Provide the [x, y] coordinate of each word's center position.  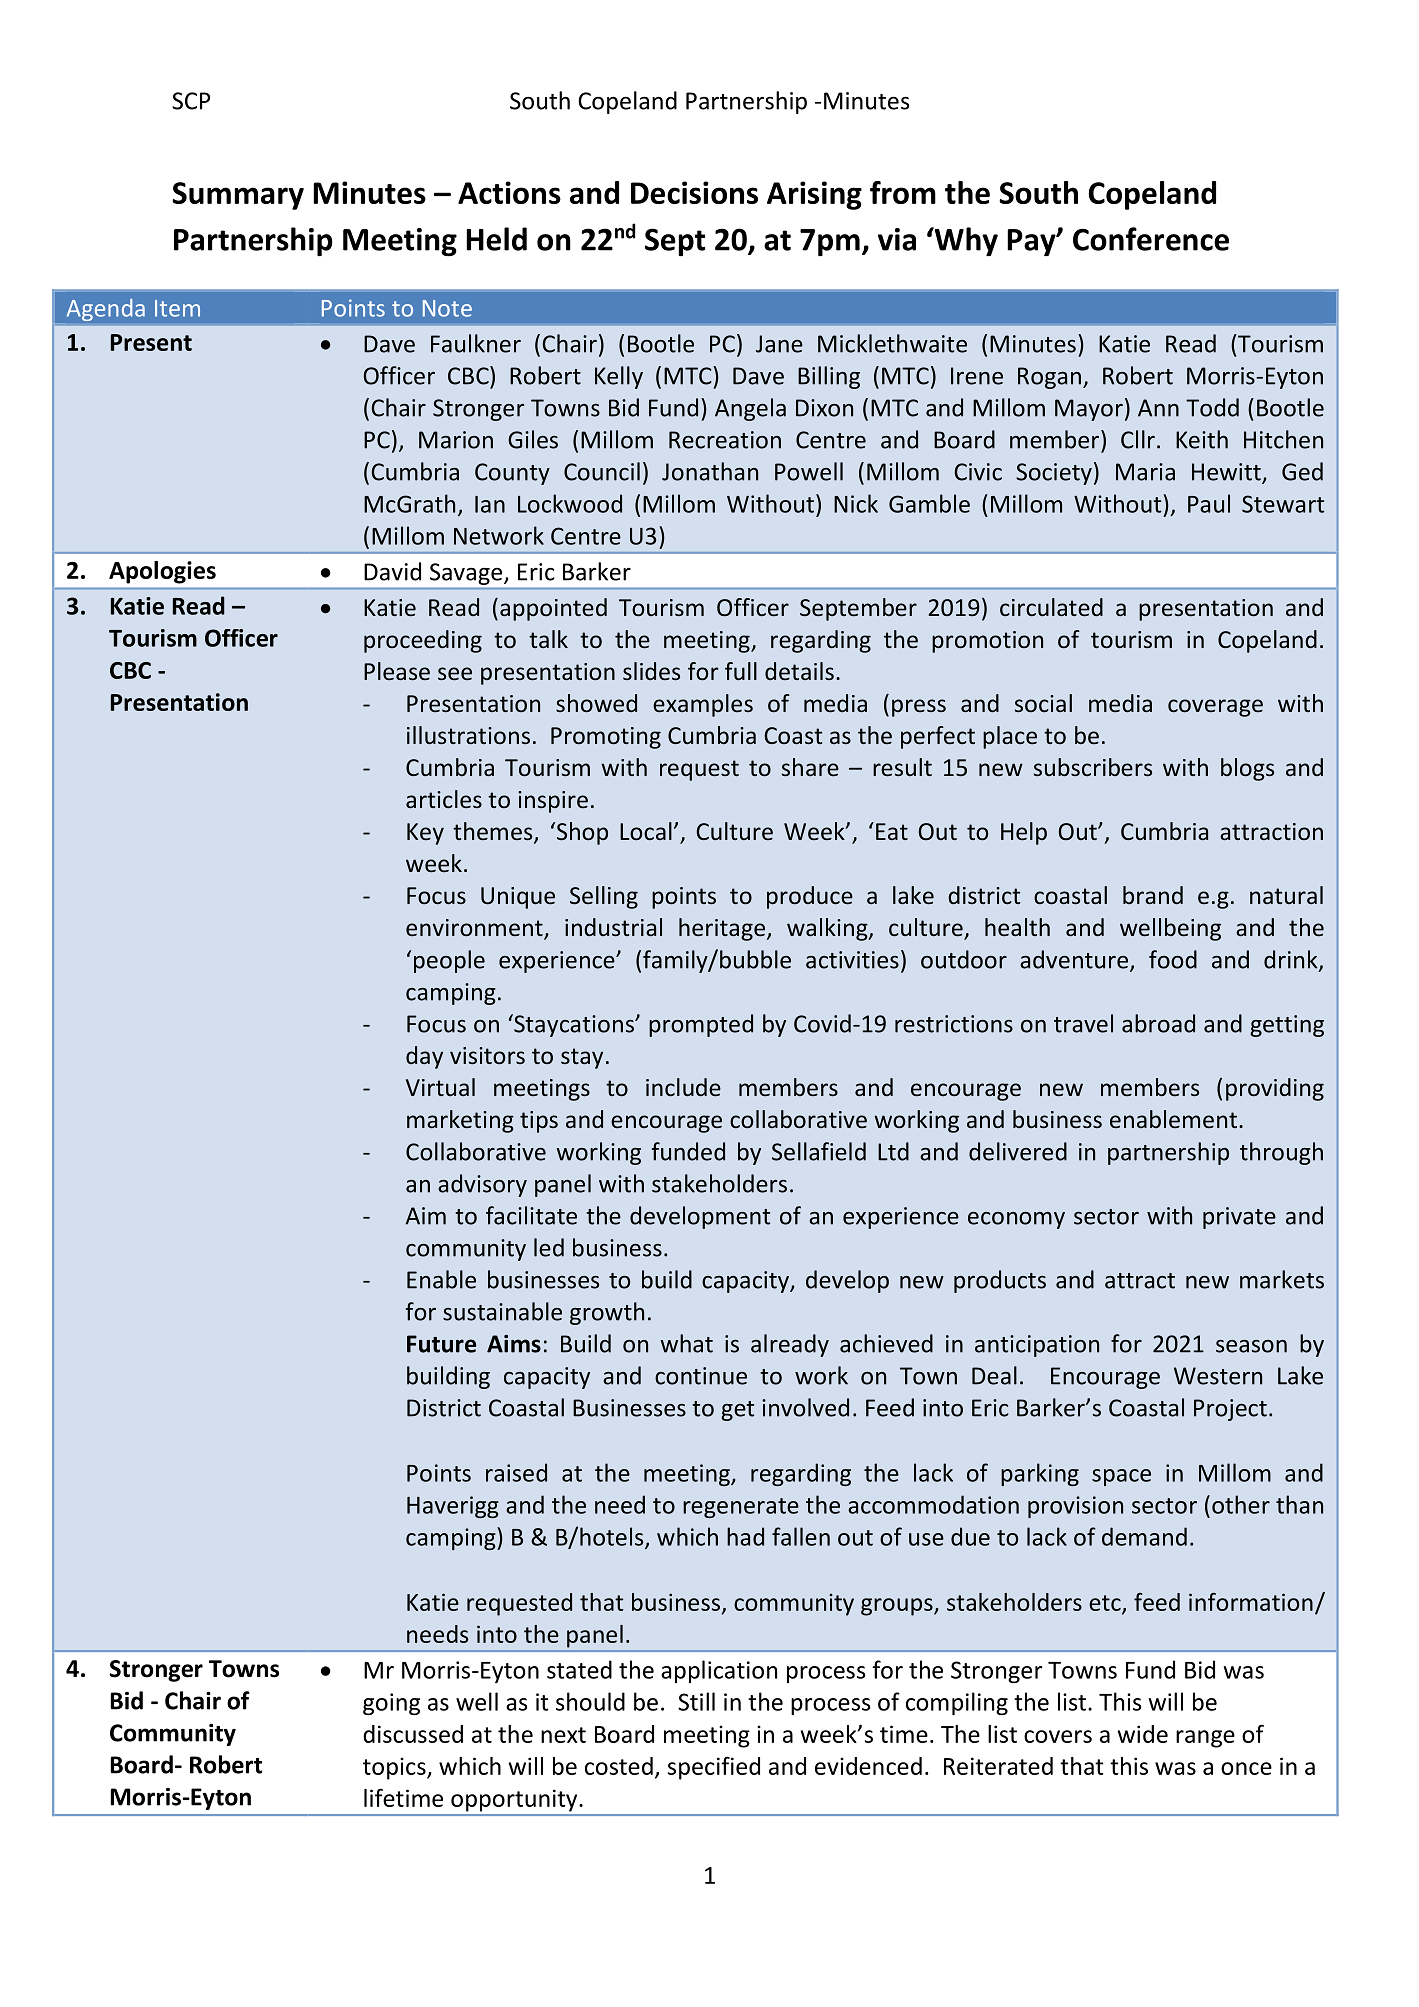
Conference [1151, 239]
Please [397, 671]
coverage [1215, 708]
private [1239, 1218]
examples [703, 705]
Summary [238, 196]
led [549, 1247]
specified [714, 1768]
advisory [482, 1185]
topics [395, 1768]
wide [1143, 1734]
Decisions [694, 192]
